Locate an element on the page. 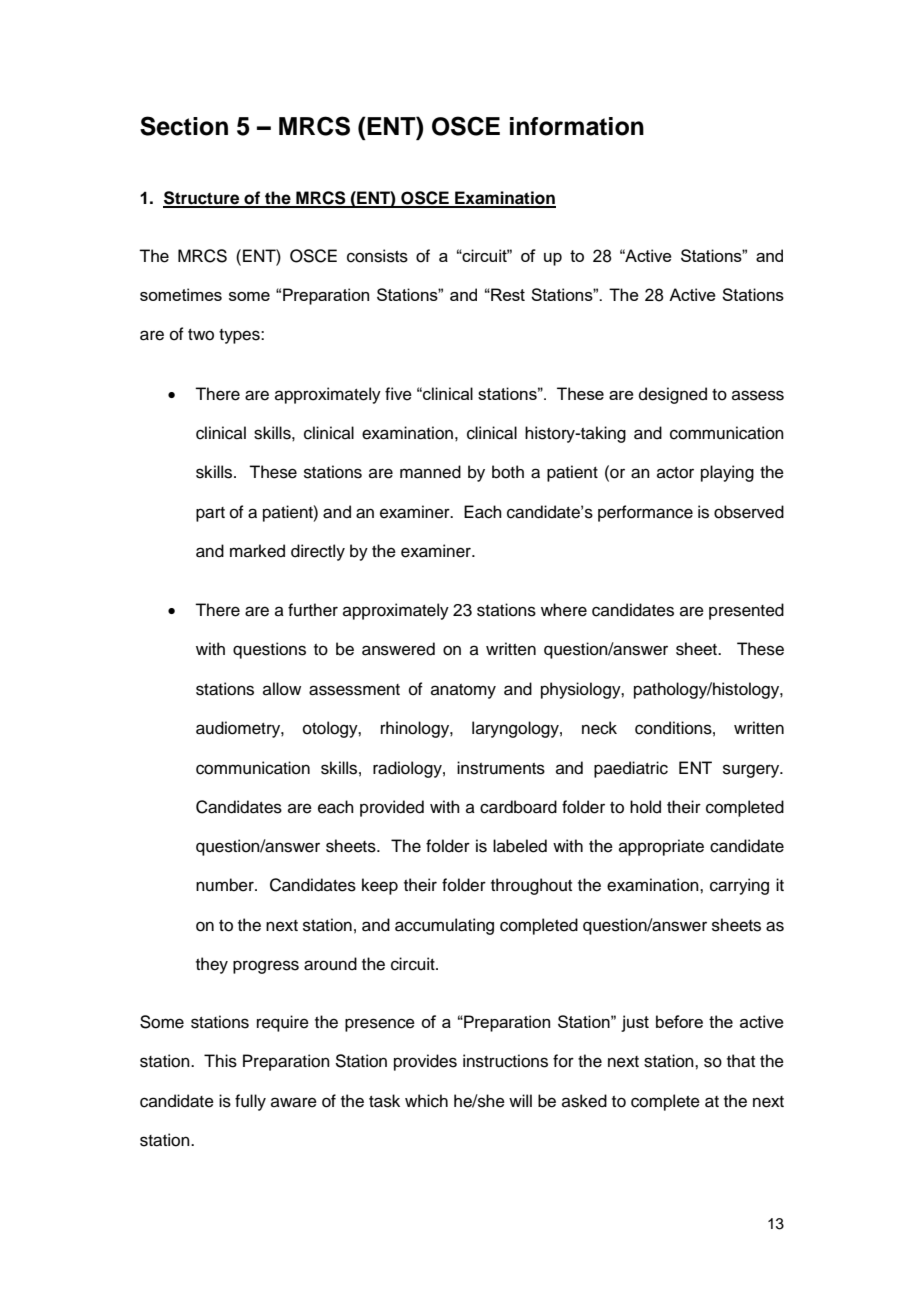 Image resolution: width=924 pixels, height=1309 pixels. information is located at coordinates (577, 126).
